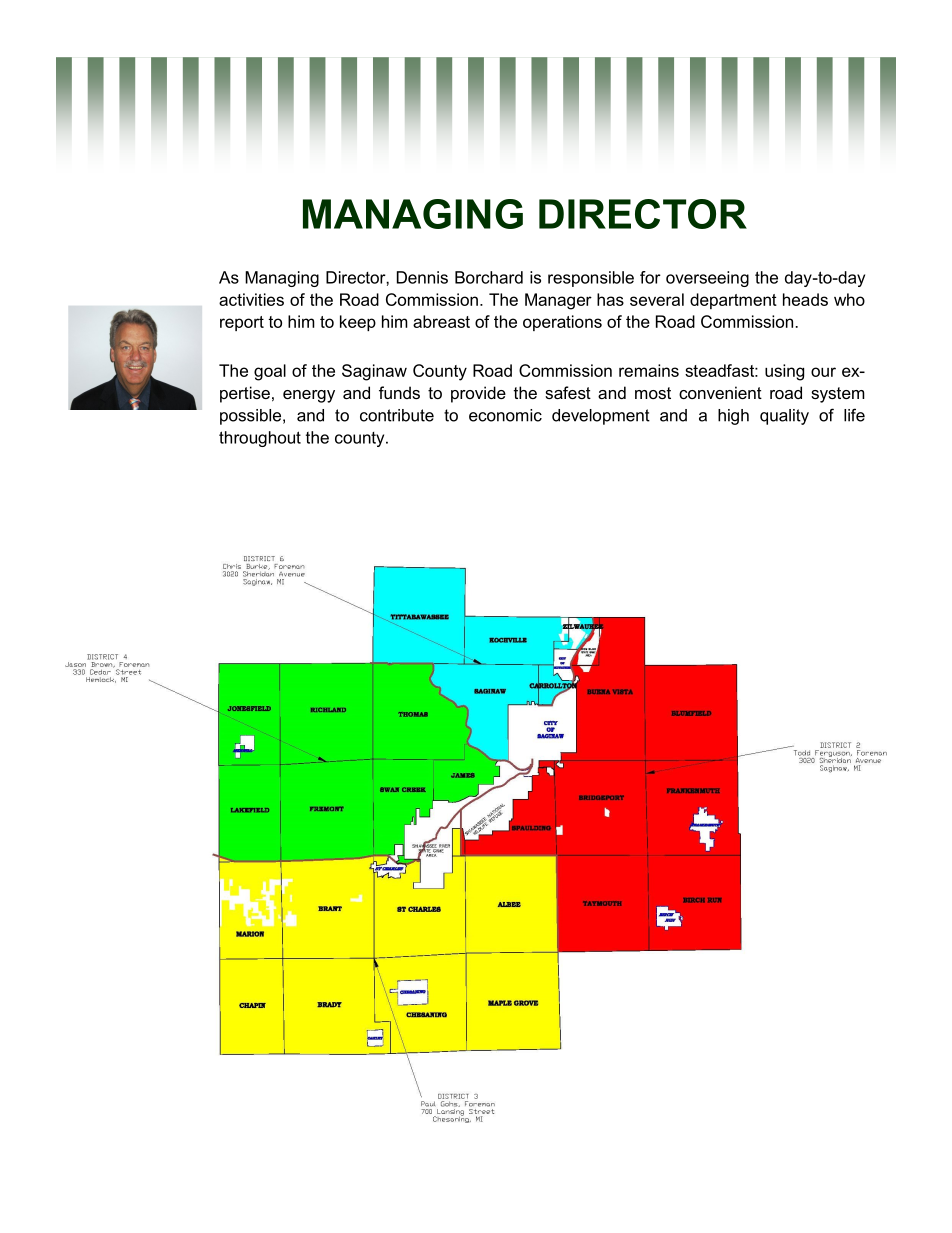 This image has height=1233, width=952. Describe the element at coordinates (568, 392) in the image. I see `safest` at that location.
